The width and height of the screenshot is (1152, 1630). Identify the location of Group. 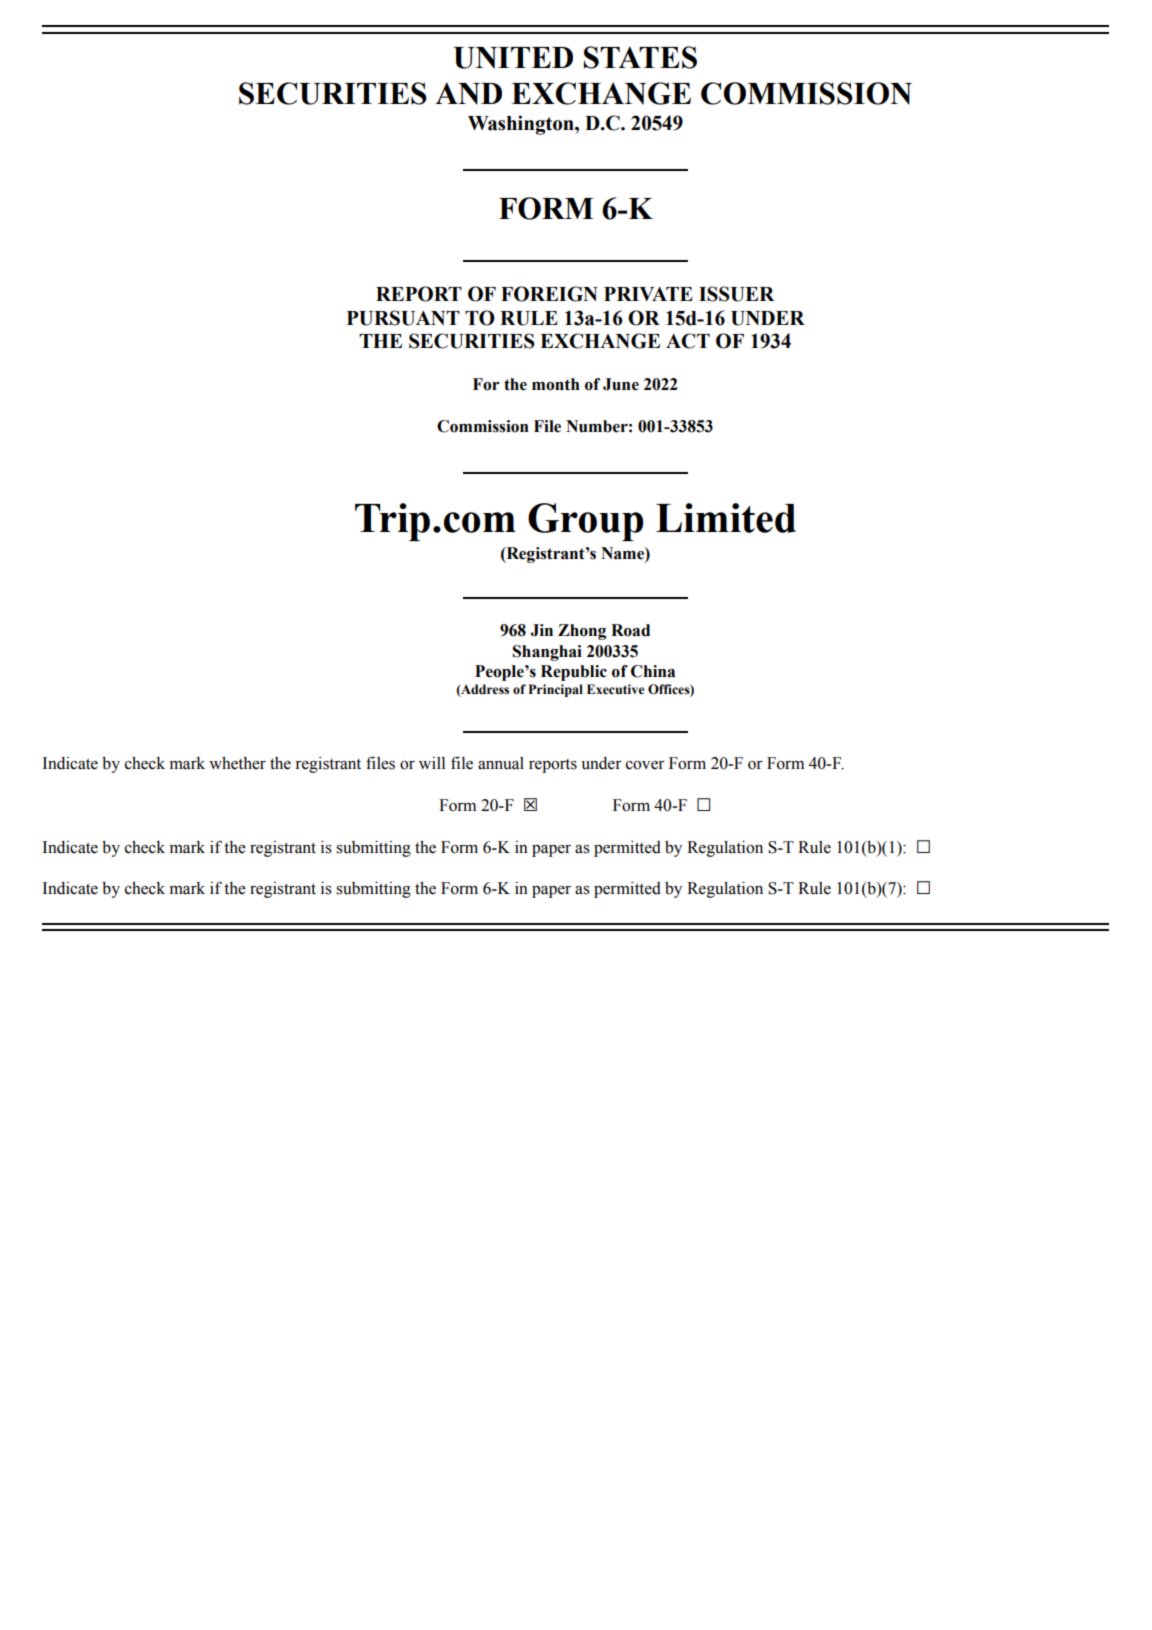
(586, 522).
